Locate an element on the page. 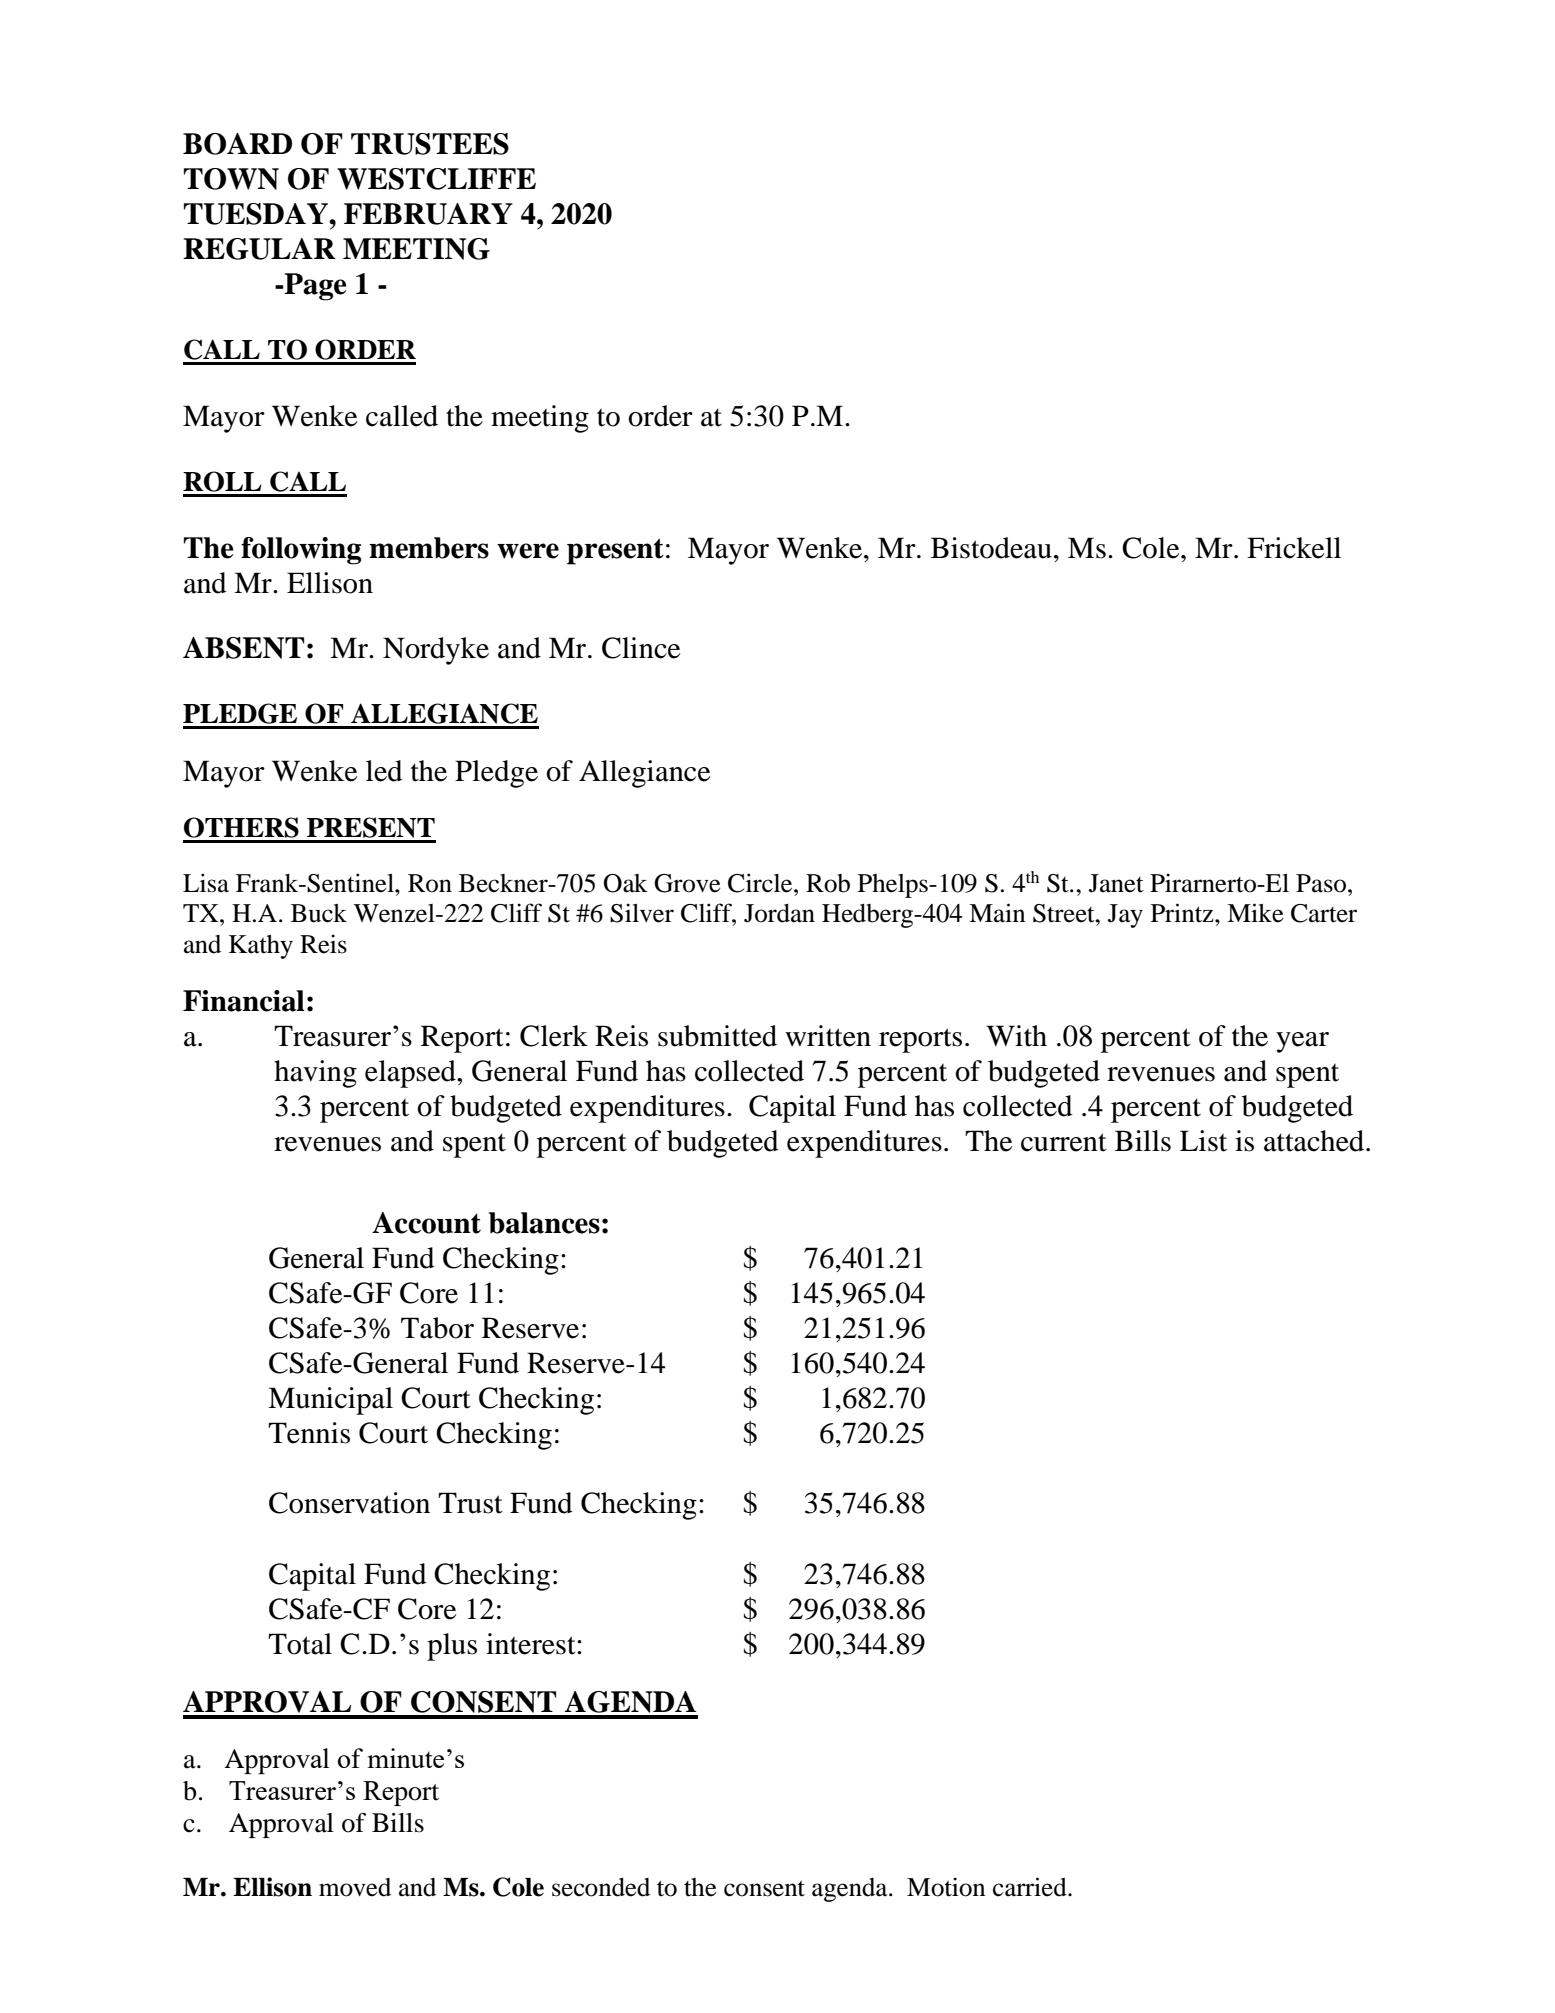  seconded is located at coordinates (601, 1887).
